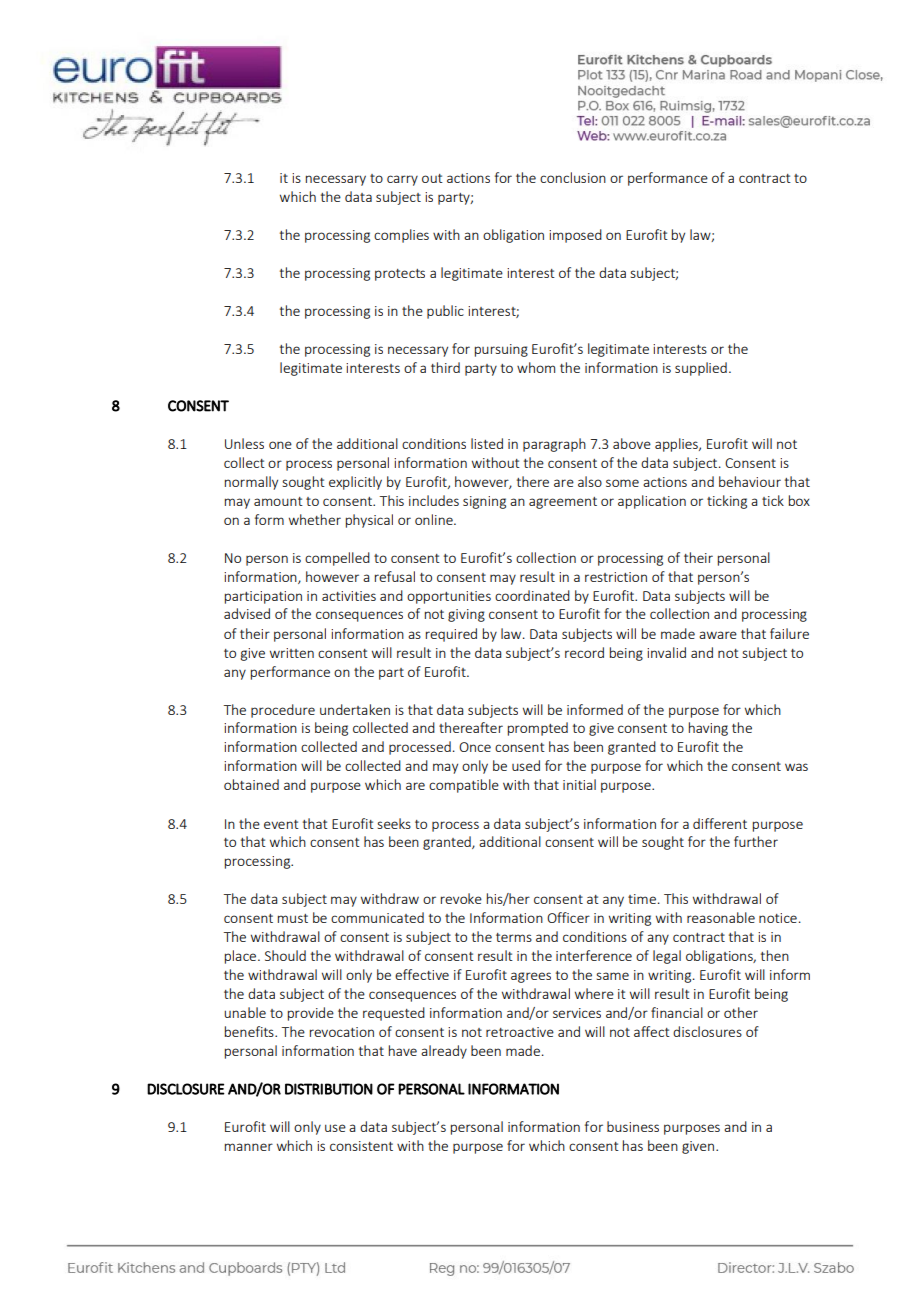 This document has width=924, height=1307. Describe the element at coordinates (718, 635) in the document. I see `aware` at that location.
